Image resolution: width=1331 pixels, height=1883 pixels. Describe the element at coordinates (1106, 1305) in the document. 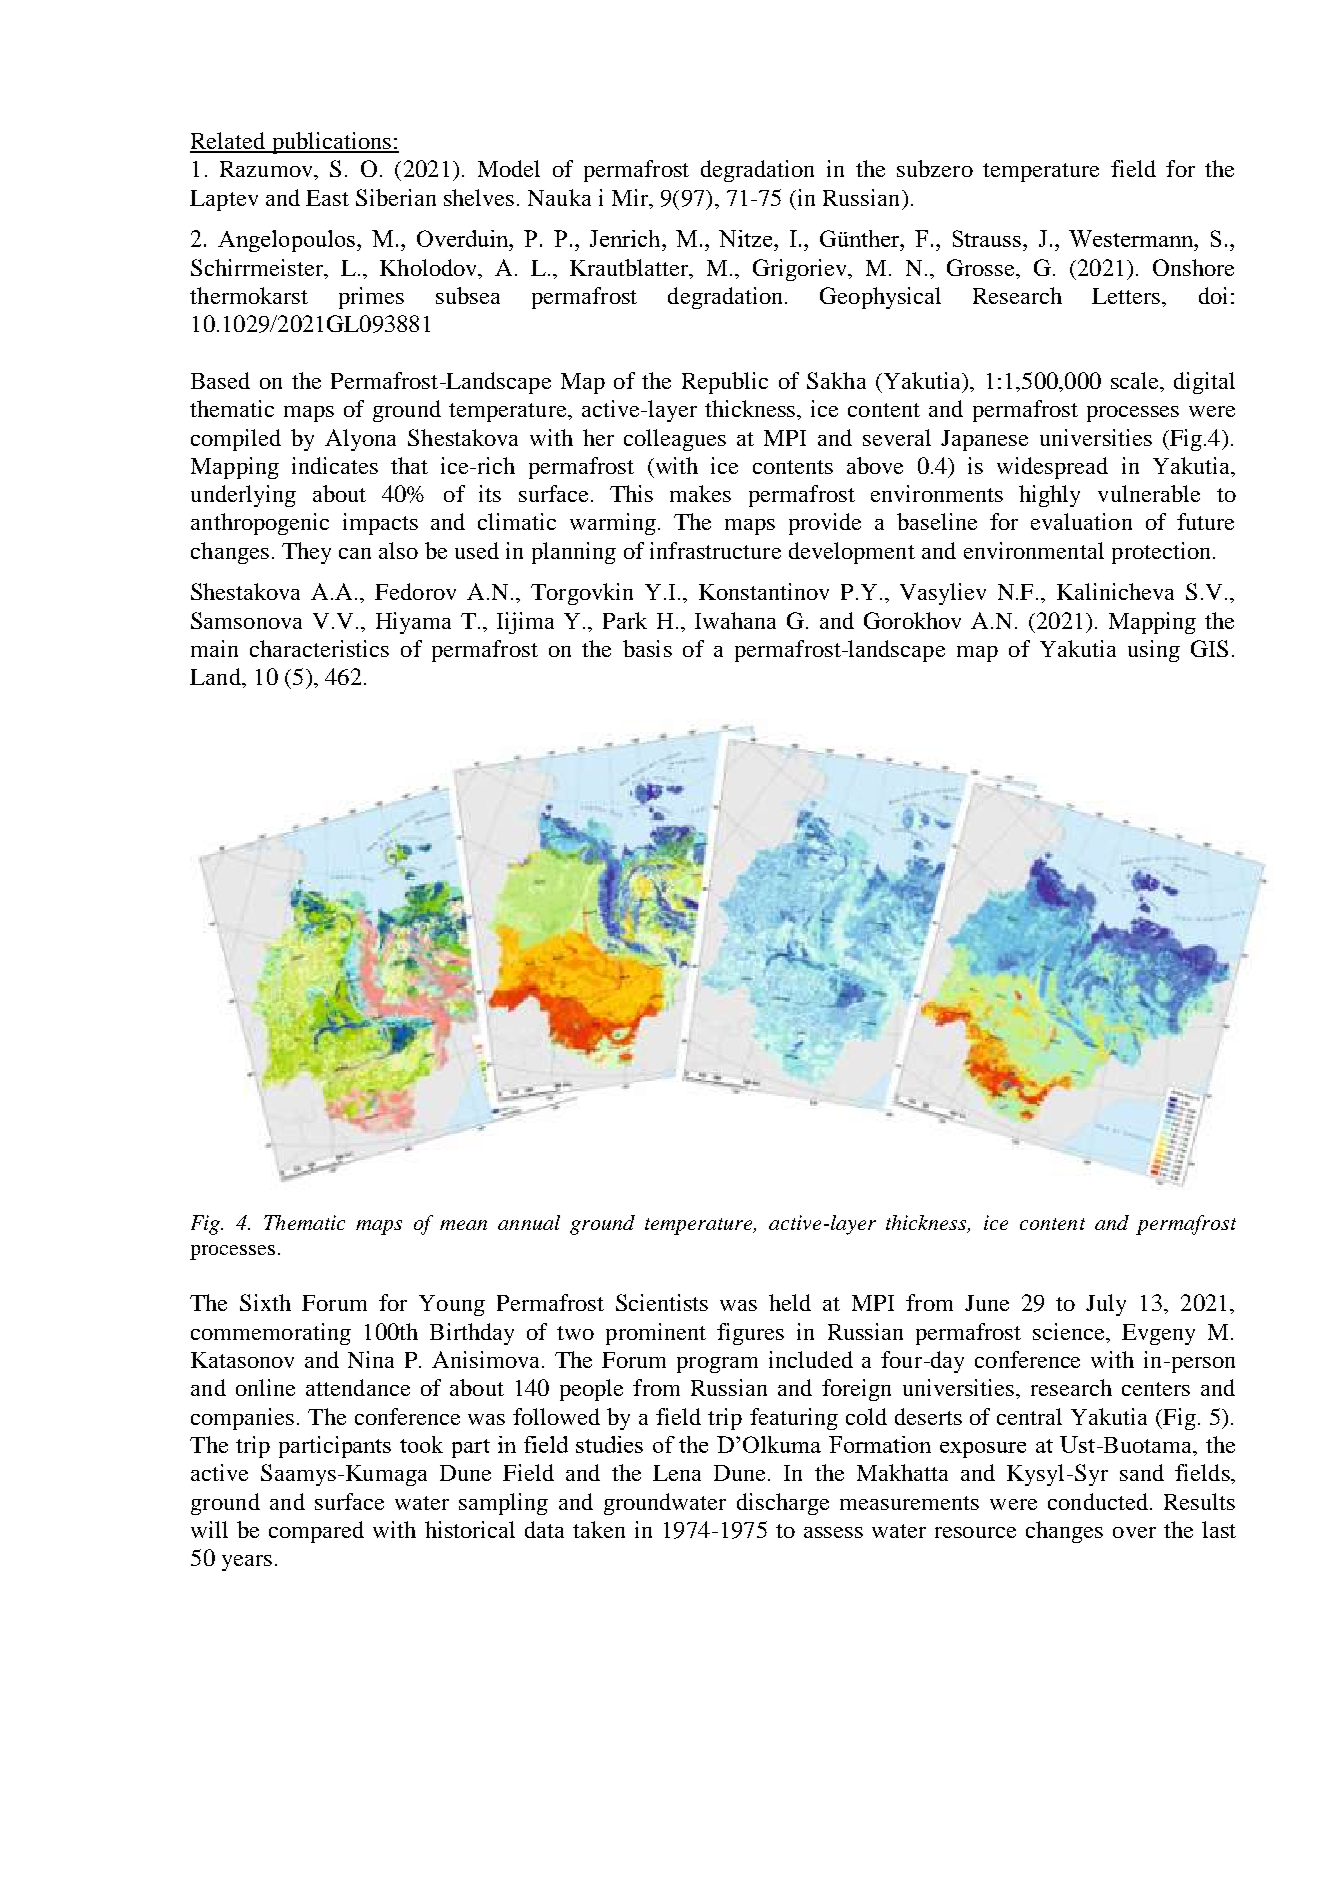

I see `July` at that location.
